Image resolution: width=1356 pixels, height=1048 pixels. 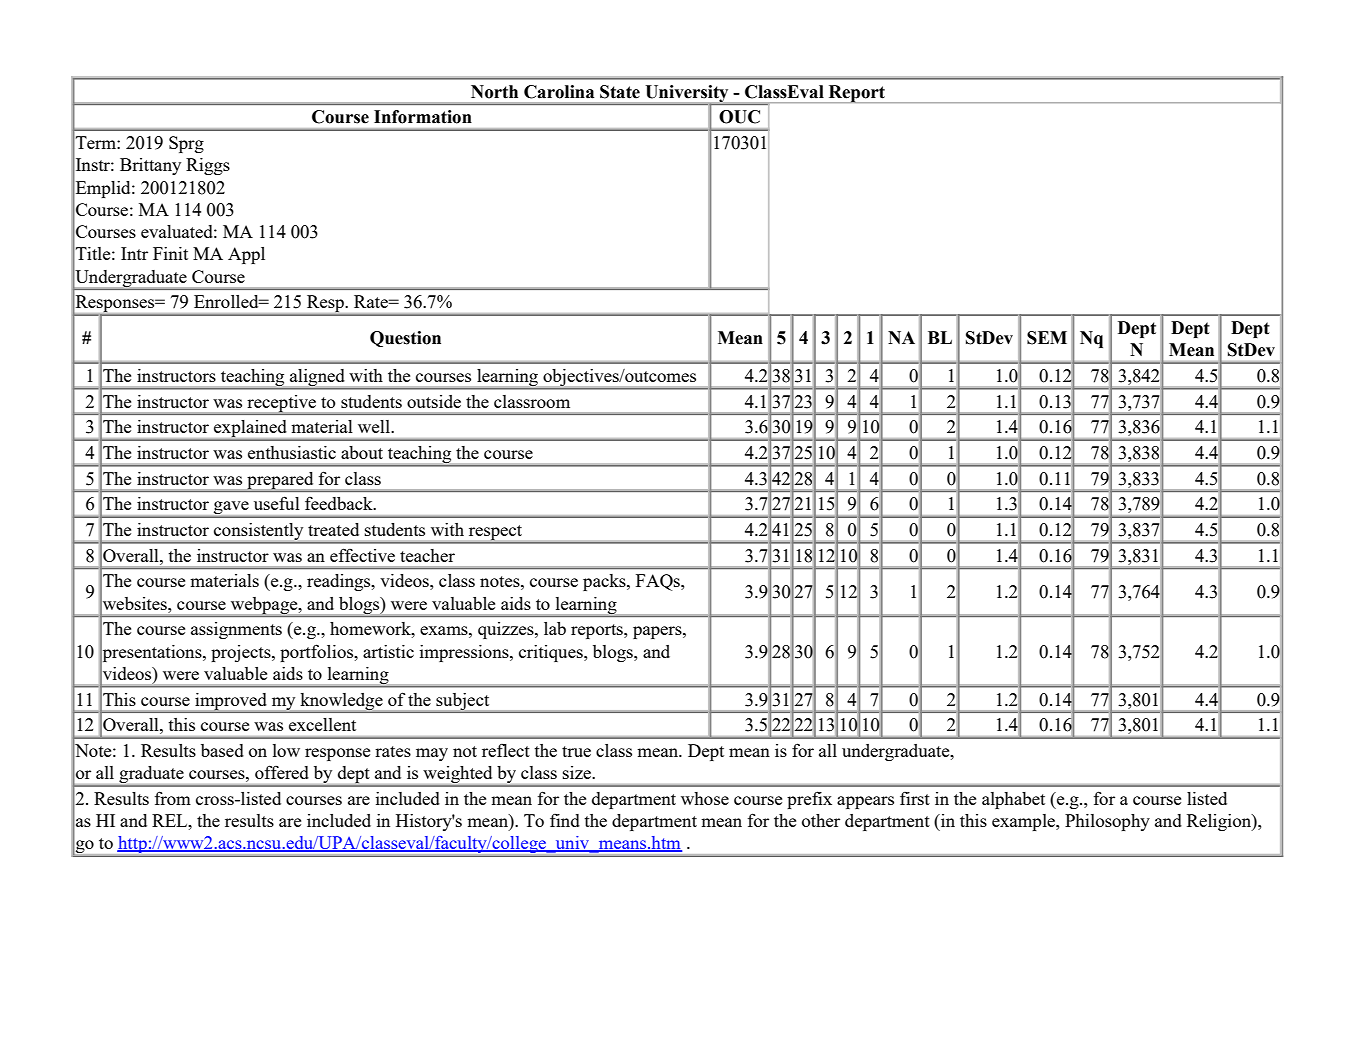 What do you see at coordinates (173, 798) in the page?
I see `from` at bounding box center [173, 798].
